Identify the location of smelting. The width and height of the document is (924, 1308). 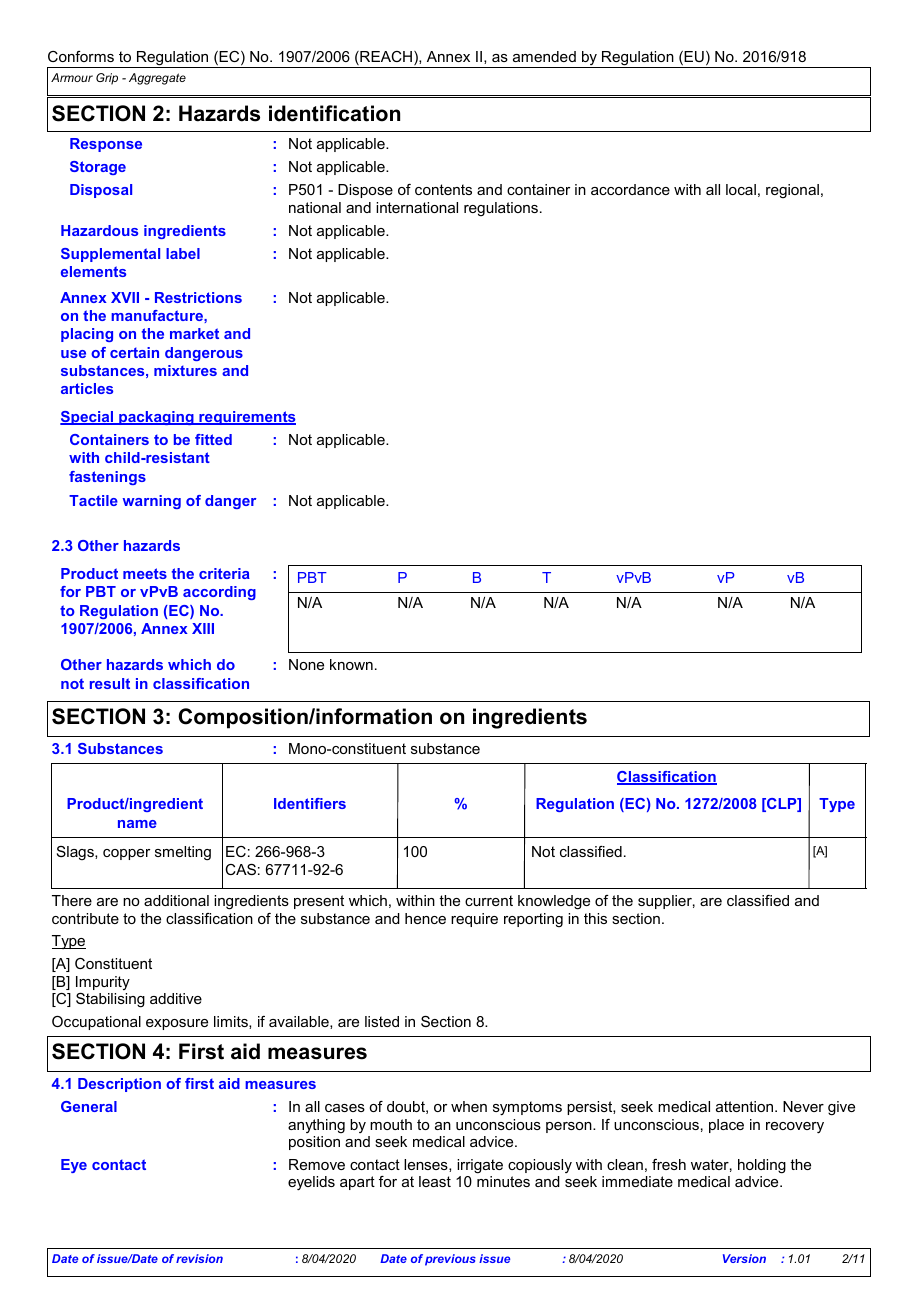
(183, 853).
